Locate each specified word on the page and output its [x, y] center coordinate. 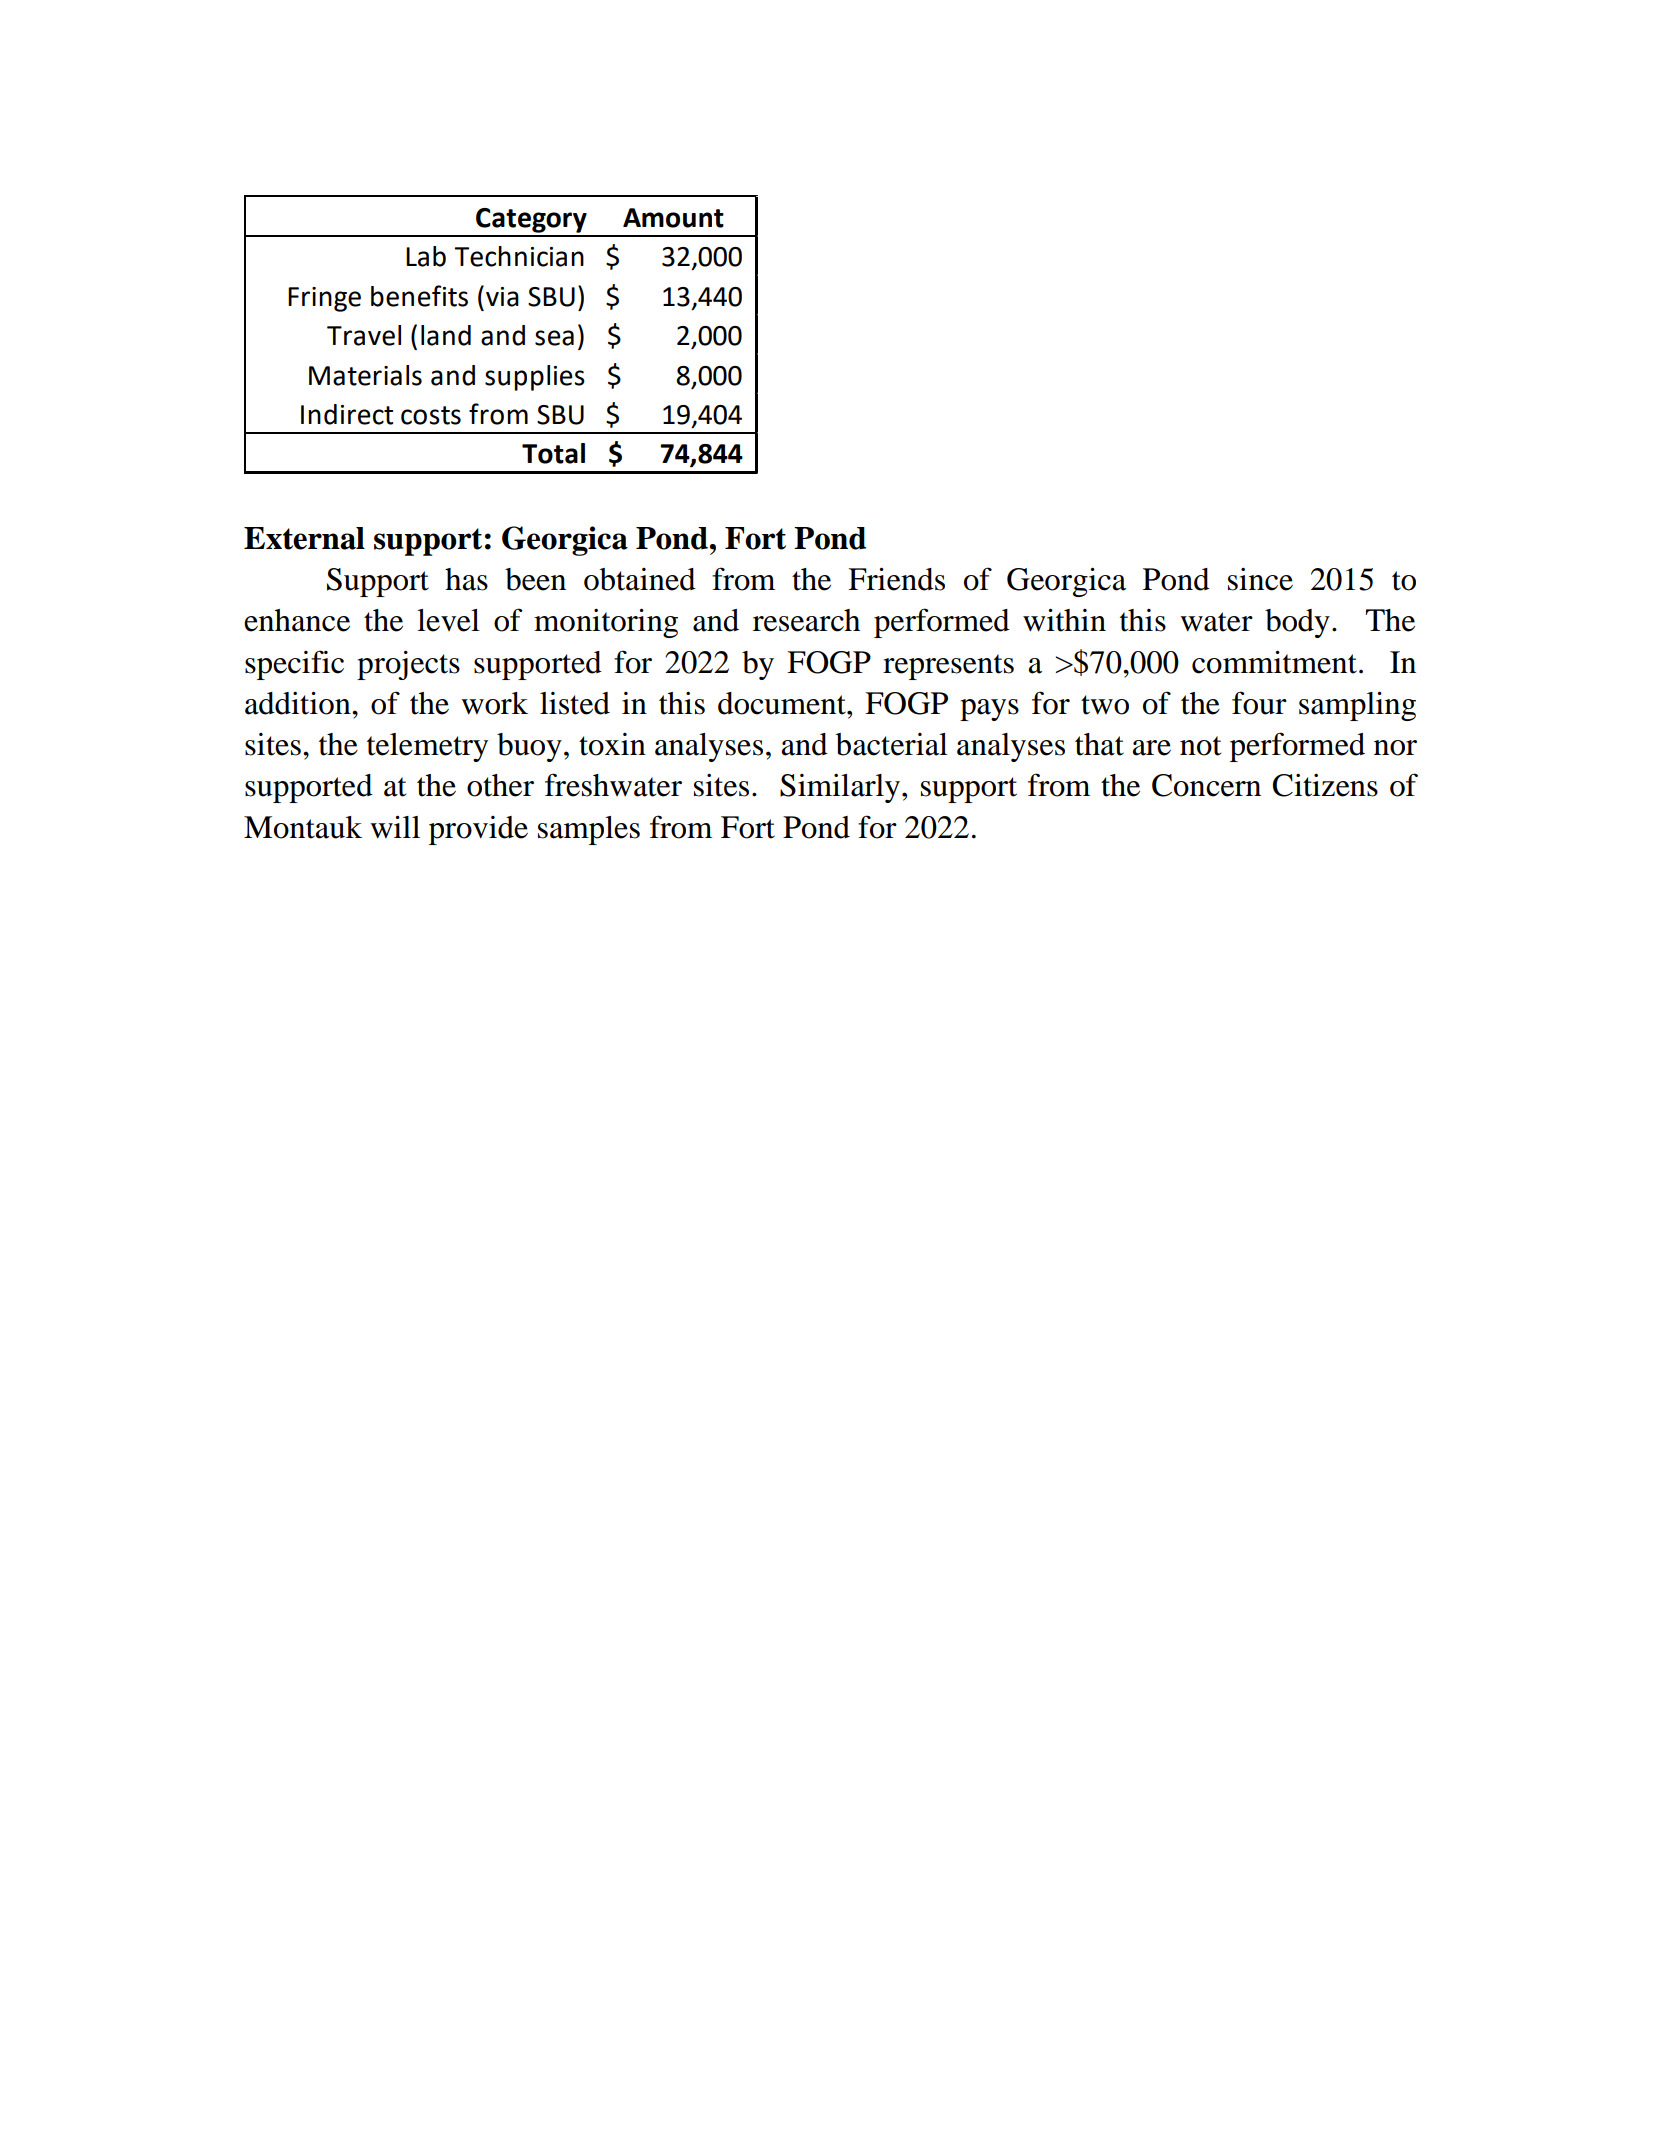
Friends [896, 579]
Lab [426, 256]
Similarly [841, 788]
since [1260, 579]
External [304, 538]
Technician [519, 256]
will [395, 827]
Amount [673, 218]
